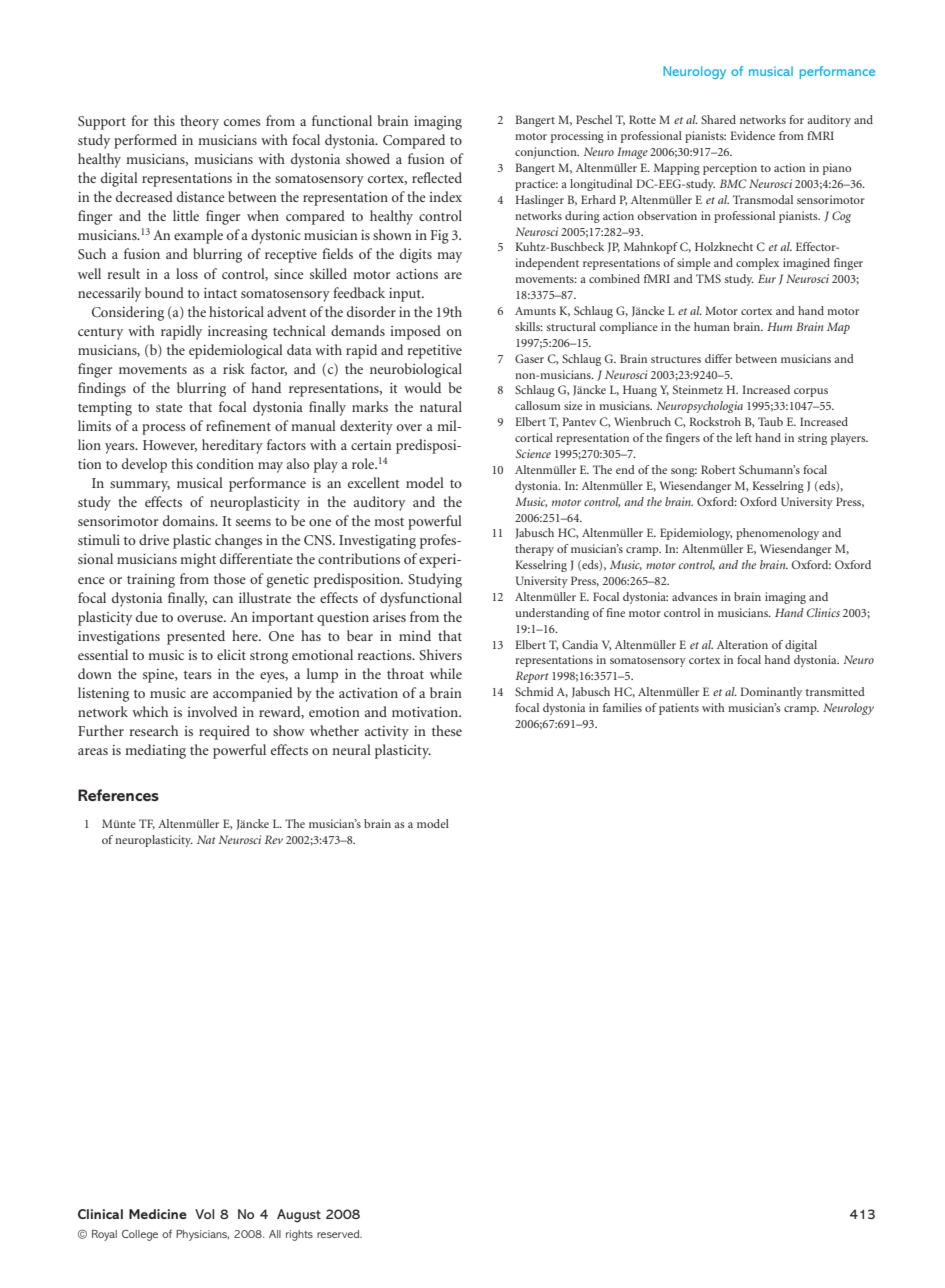  Describe the element at coordinates (679, 709) in the screenshot. I see `patients` at that location.
